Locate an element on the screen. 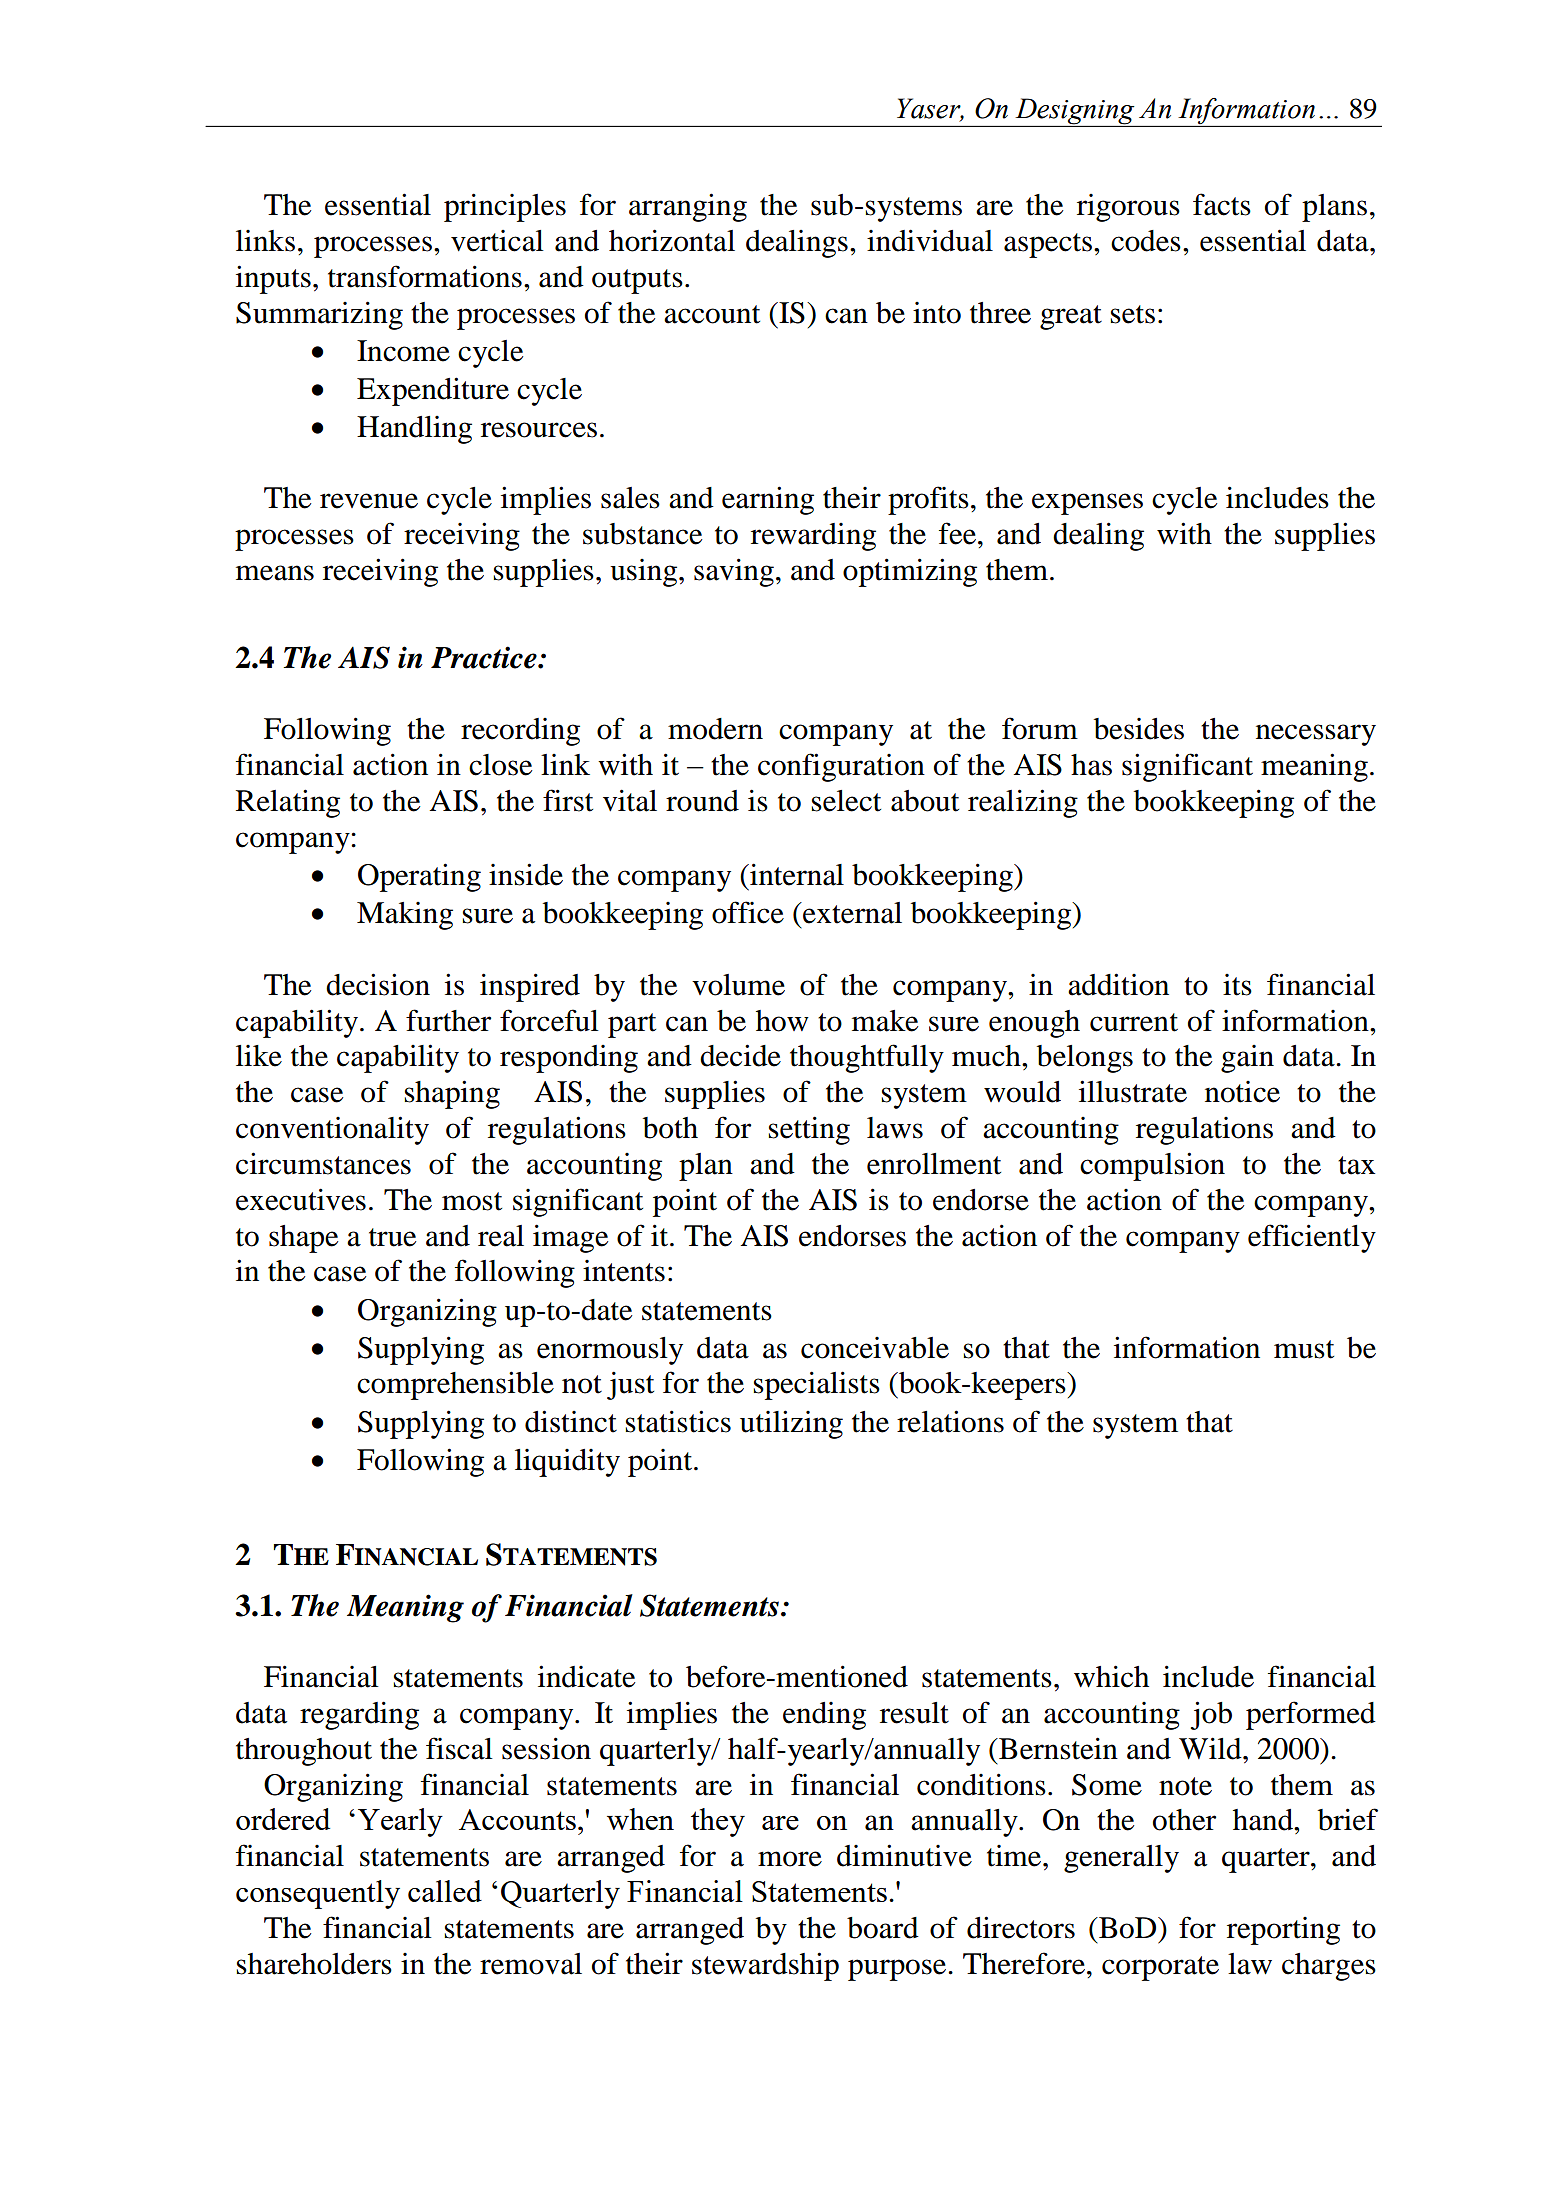  gain is located at coordinates (1247, 1059).
